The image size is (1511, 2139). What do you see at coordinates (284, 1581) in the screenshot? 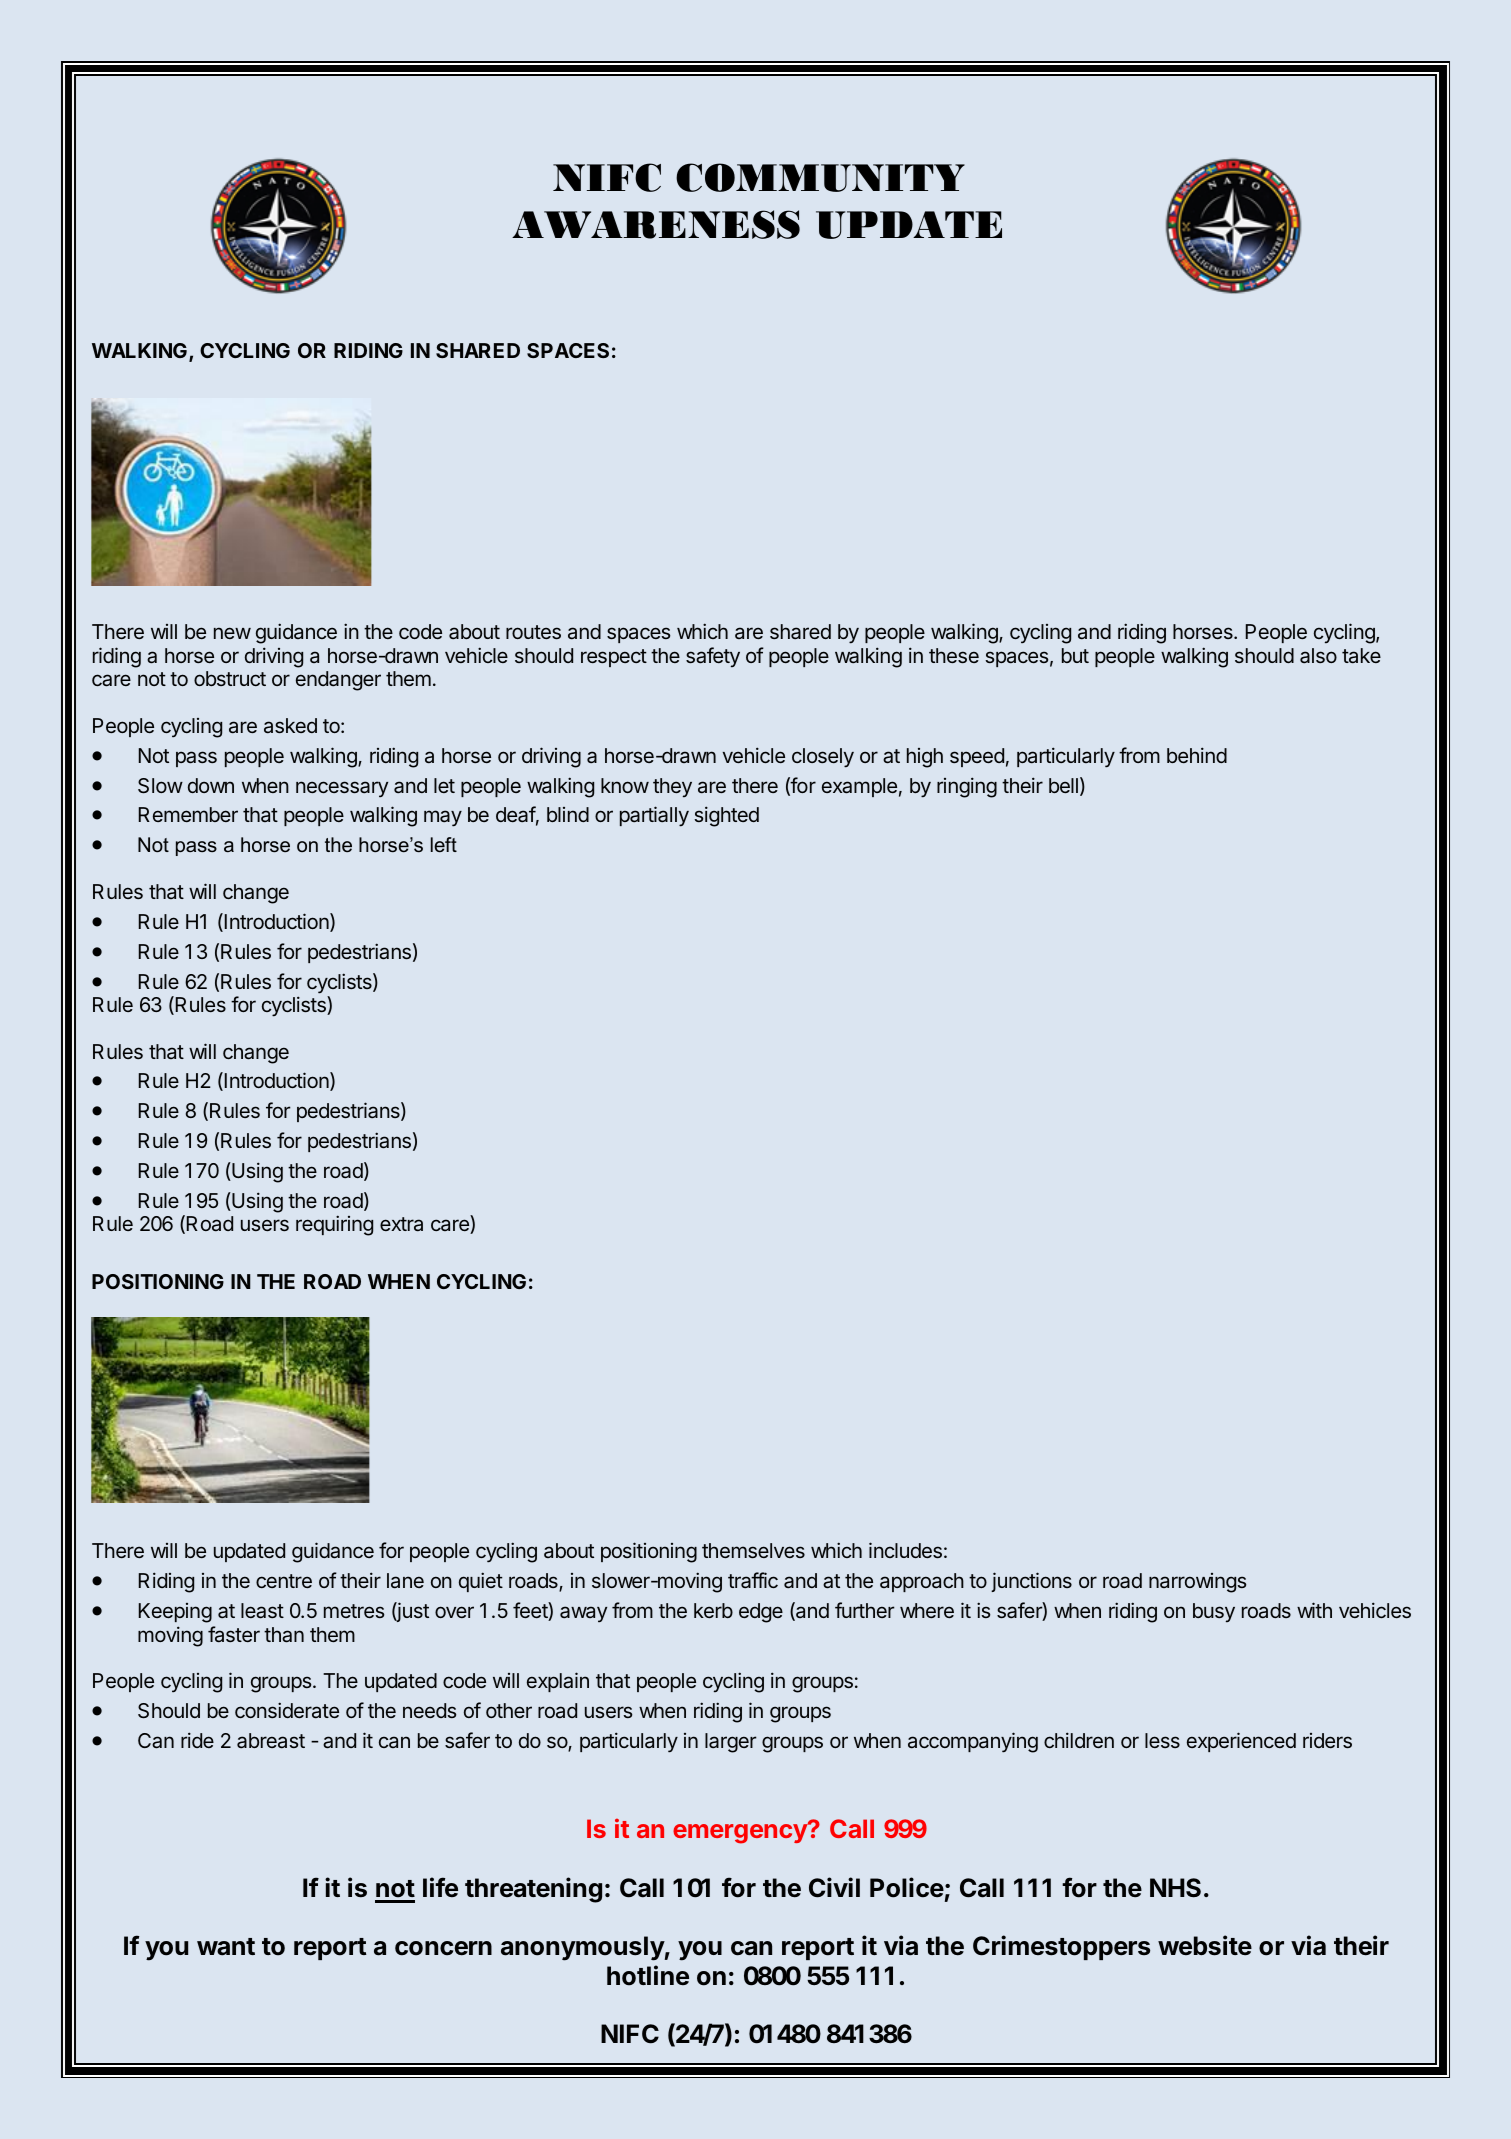
I see `centre` at bounding box center [284, 1581].
